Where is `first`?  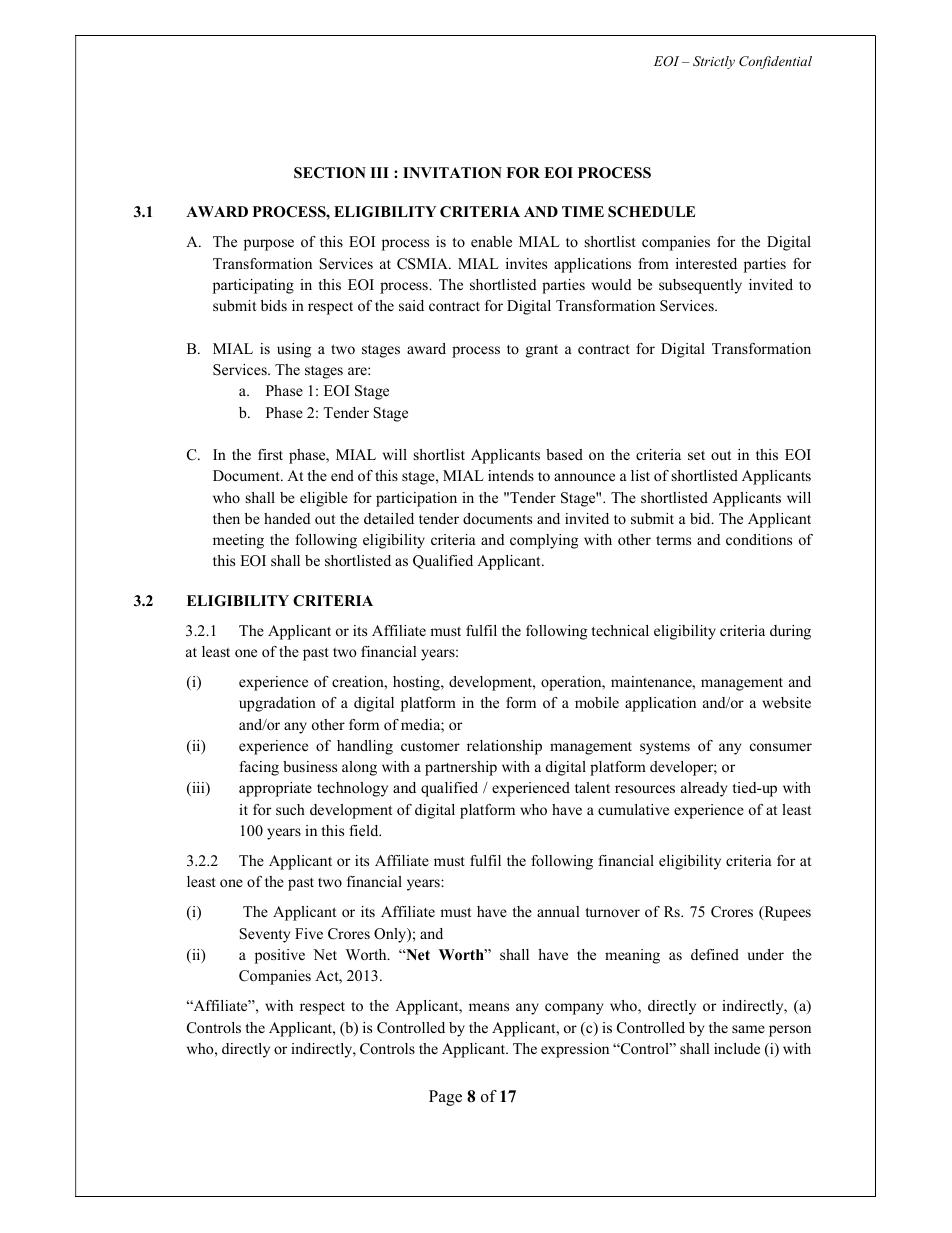 first is located at coordinates (270, 454).
